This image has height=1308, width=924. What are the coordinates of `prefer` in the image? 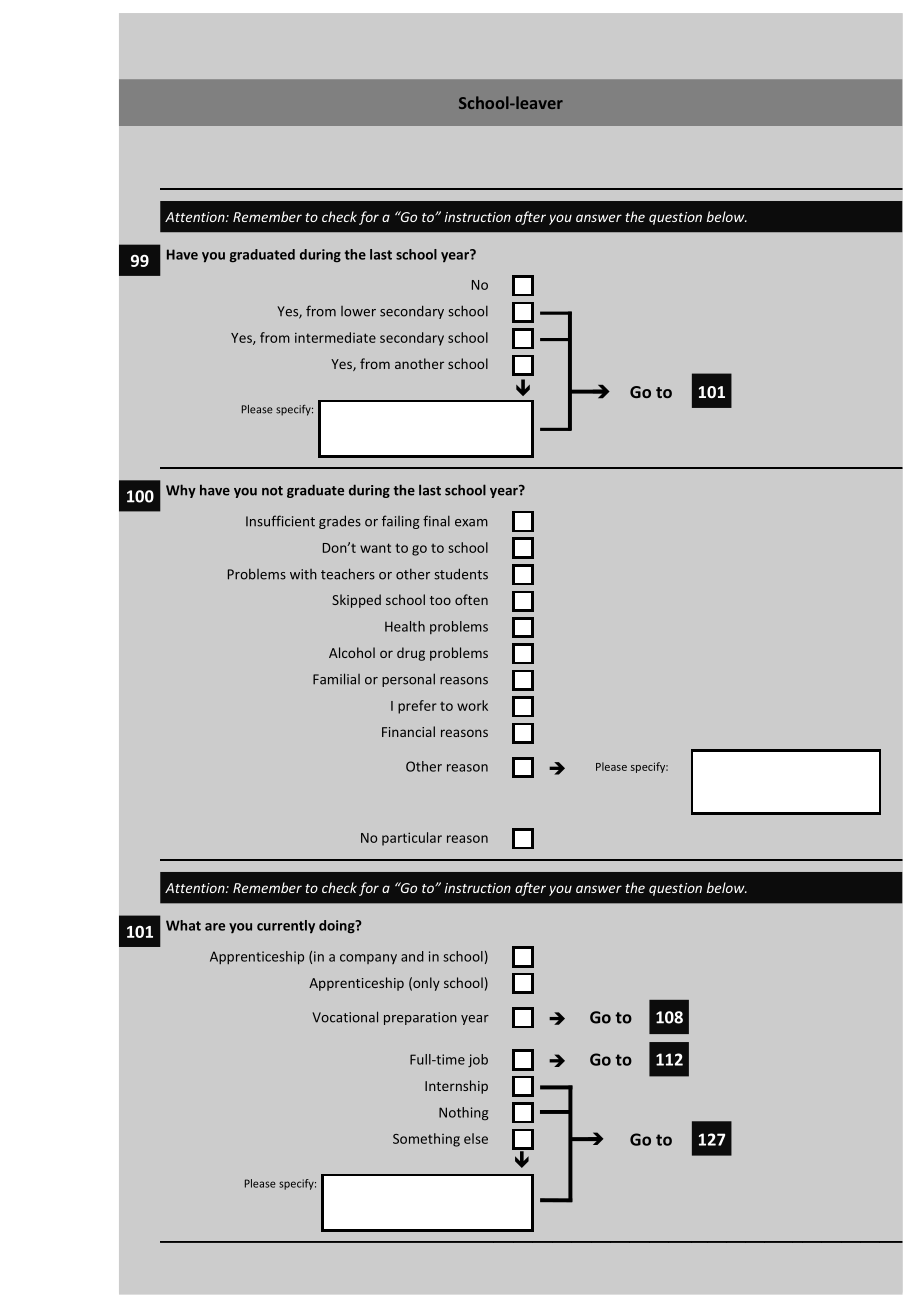 It's located at (417, 707).
